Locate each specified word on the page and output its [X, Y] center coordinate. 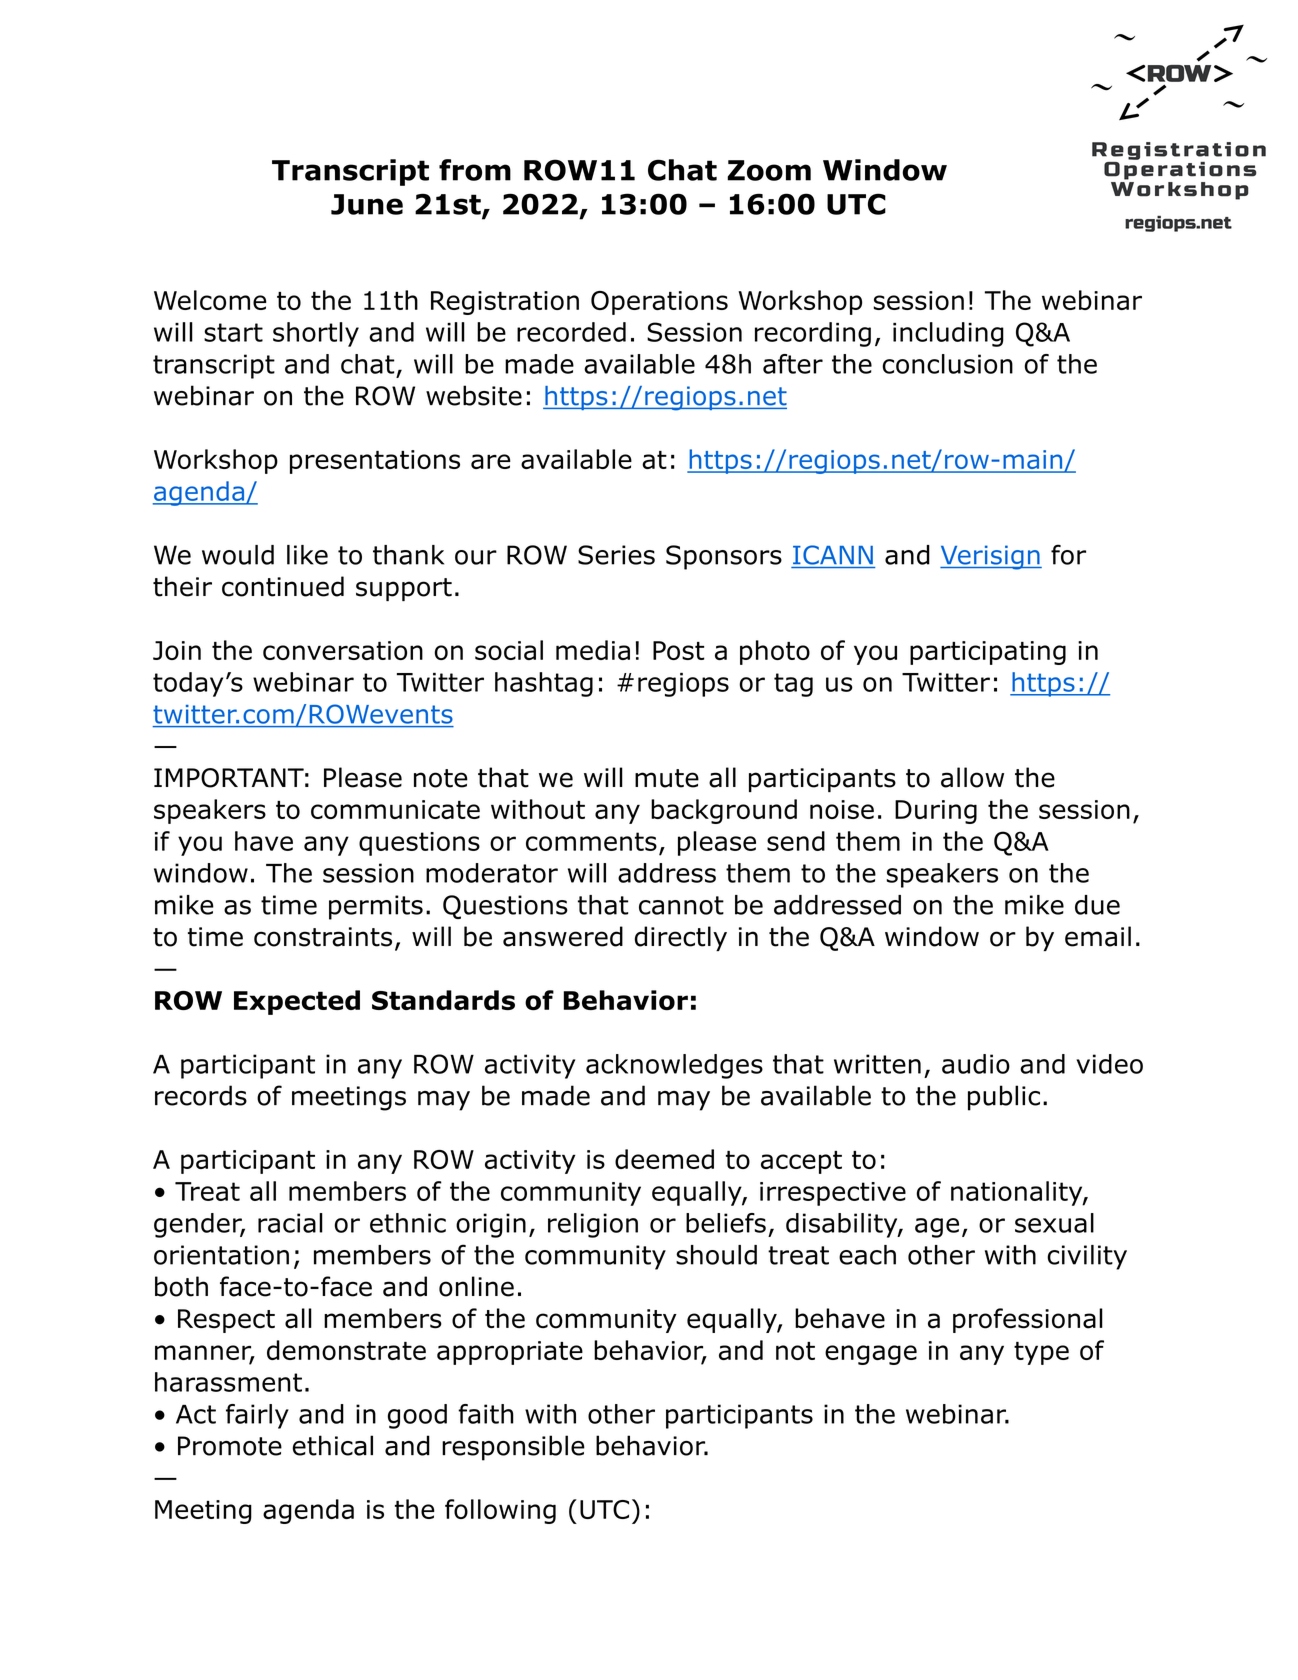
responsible [513, 1448]
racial [290, 1223]
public [1004, 1098]
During [936, 812]
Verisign [991, 557]
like [307, 555]
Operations [659, 303]
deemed [664, 1159]
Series [616, 555]
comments [591, 841]
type [1041, 1353]
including [948, 334]
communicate [395, 809]
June [367, 204]
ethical [332, 1445]
